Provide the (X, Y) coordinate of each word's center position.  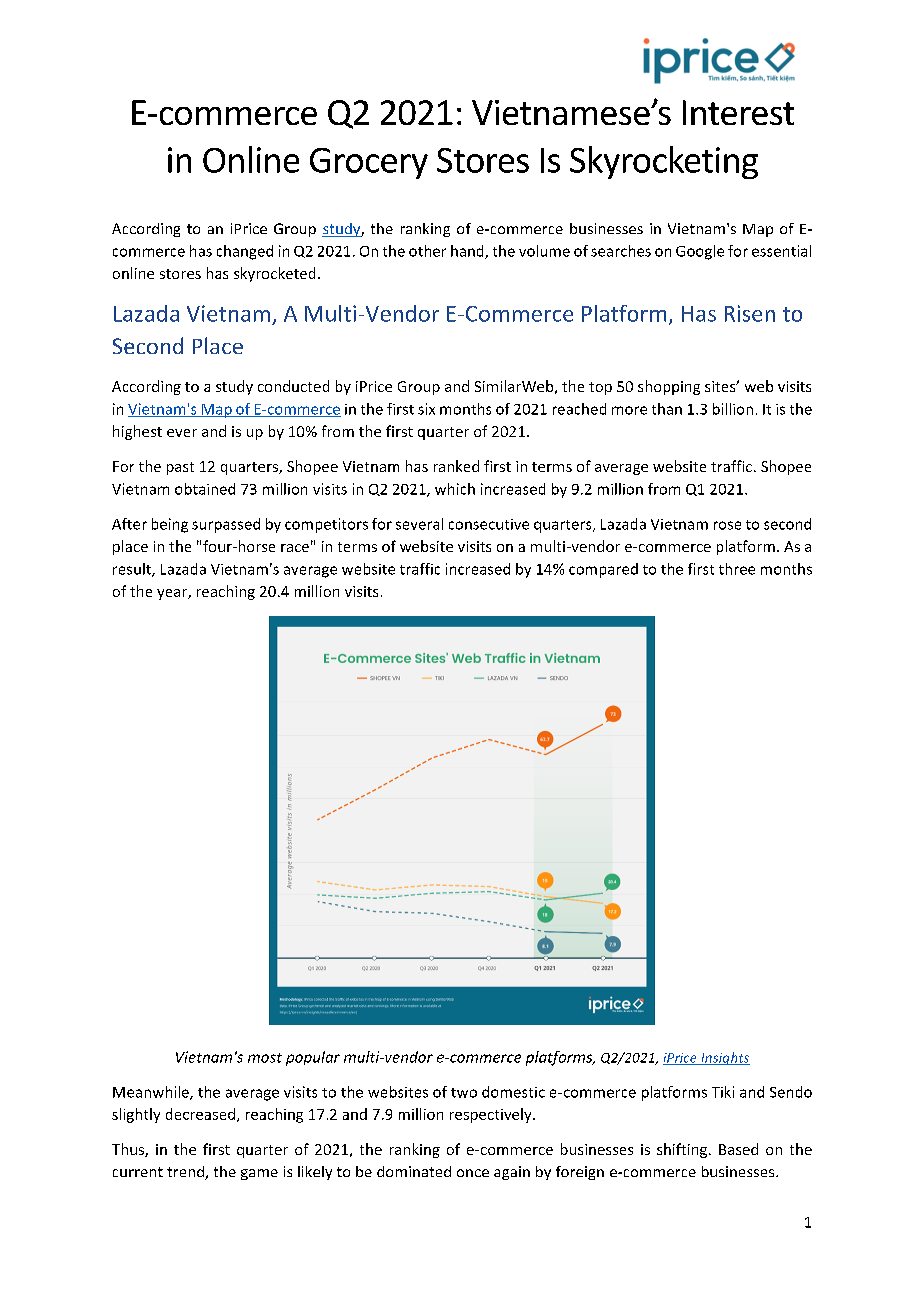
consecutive (489, 524)
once (473, 1173)
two (464, 1093)
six (426, 409)
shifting (683, 1150)
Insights (724, 1058)
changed (245, 252)
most (265, 1058)
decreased (200, 1114)
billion (733, 409)
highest (137, 432)
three (737, 569)
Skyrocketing (664, 162)
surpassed (226, 525)
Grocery (369, 163)
